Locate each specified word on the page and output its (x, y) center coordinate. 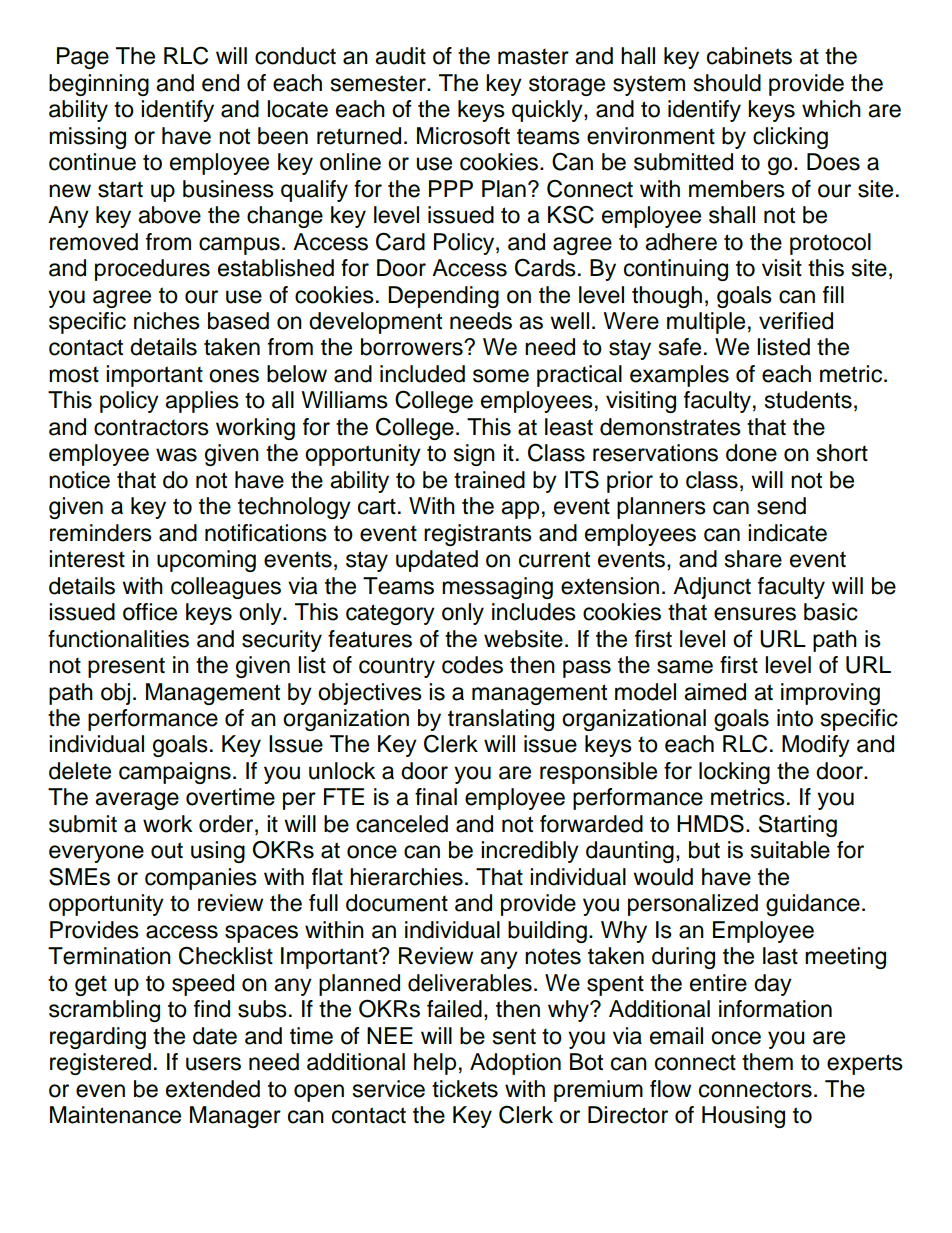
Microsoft (463, 136)
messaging (497, 588)
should (727, 83)
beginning (99, 85)
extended (213, 1089)
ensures (755, 614)
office (150, 612)
